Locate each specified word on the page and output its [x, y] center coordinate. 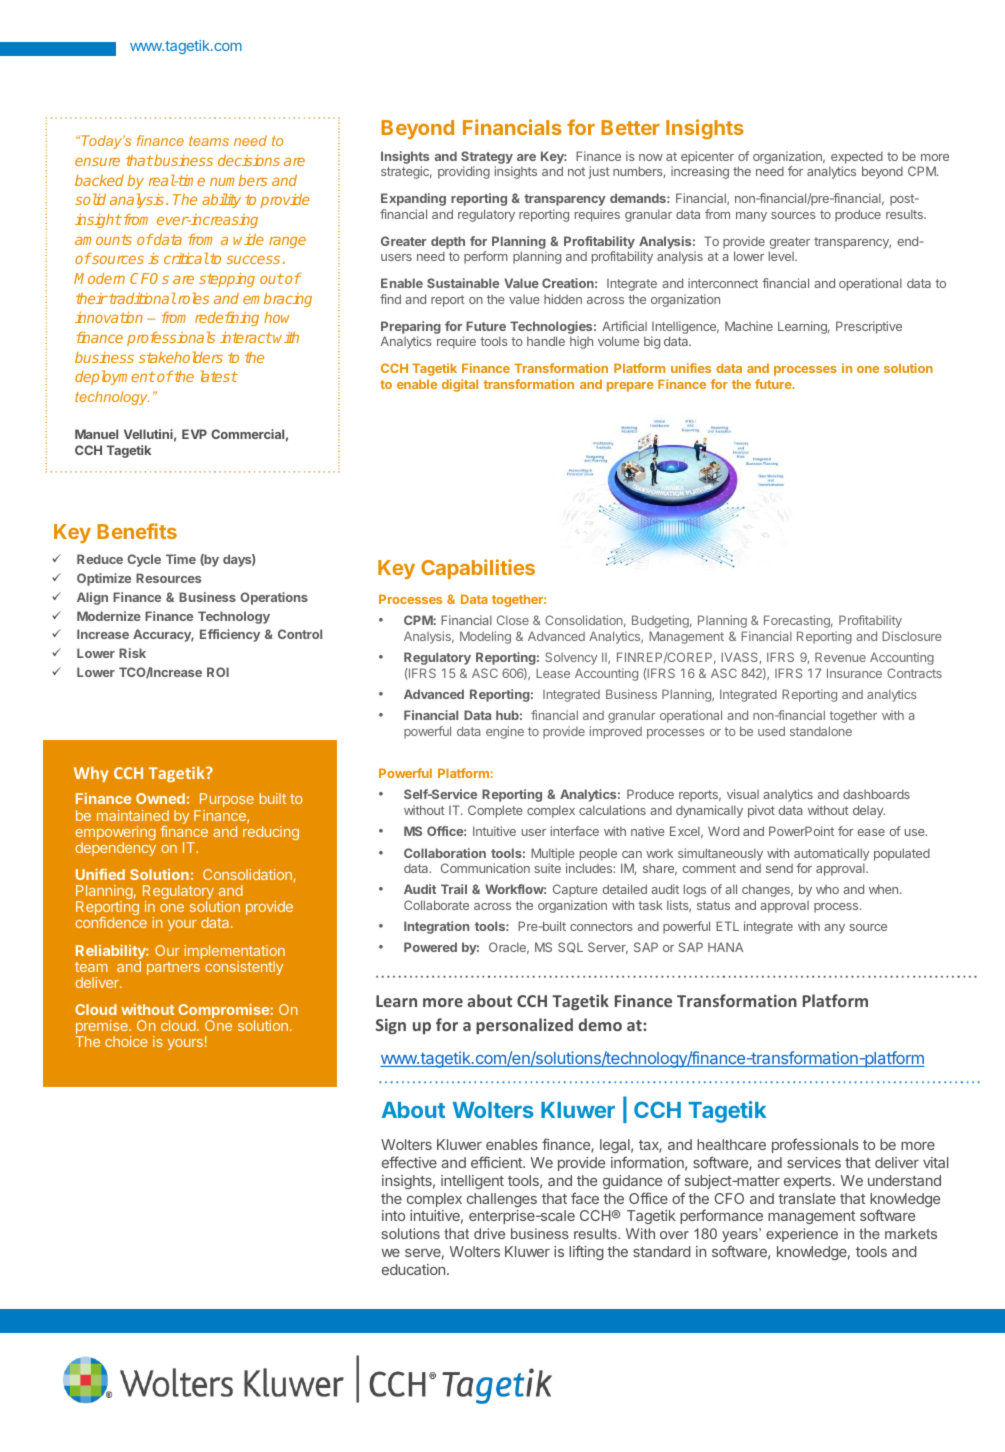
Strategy [487, 159]
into [393, 1215]
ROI [218, 672]
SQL [570, 947]
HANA [725, 947]
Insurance [854, 673]
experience [802, 1235]
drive [489, 1233]
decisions [249, 160]
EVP [194, 434]
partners [173, 968]
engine [505, 732]
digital [460, 385]
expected [857, 157]
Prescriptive [869, 327]
